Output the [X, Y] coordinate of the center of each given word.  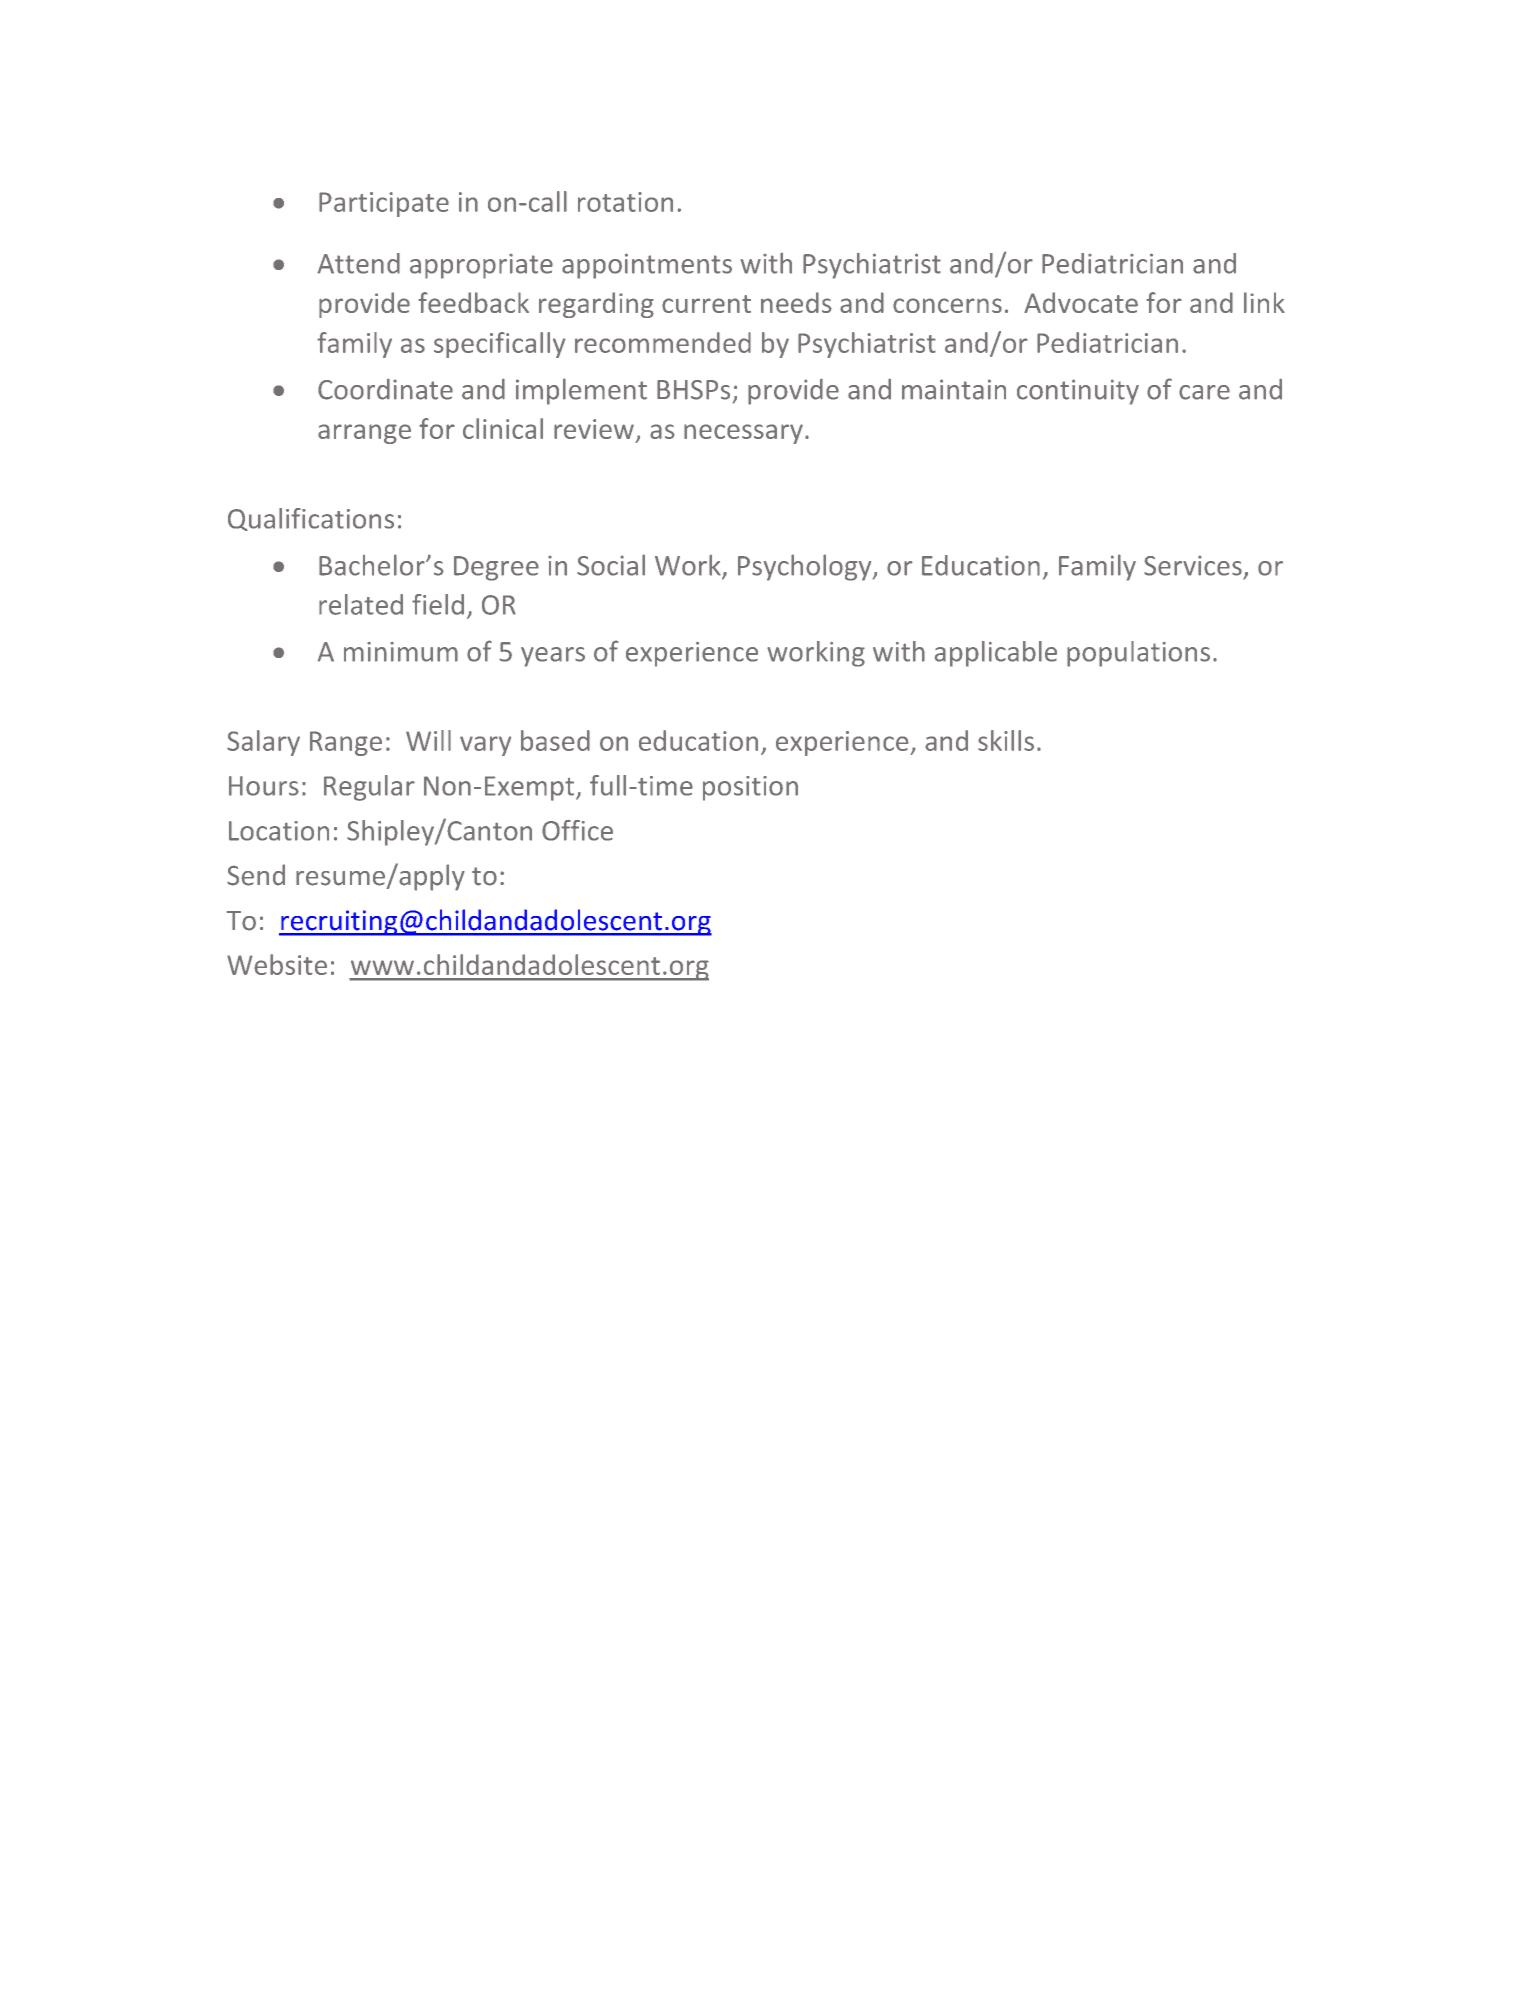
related [361, 604]
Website [277, 964]
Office [577, 830]
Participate [384, 204]
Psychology [806, 567]
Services [1193, 565]
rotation [625, 202]
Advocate [1081, 302]
